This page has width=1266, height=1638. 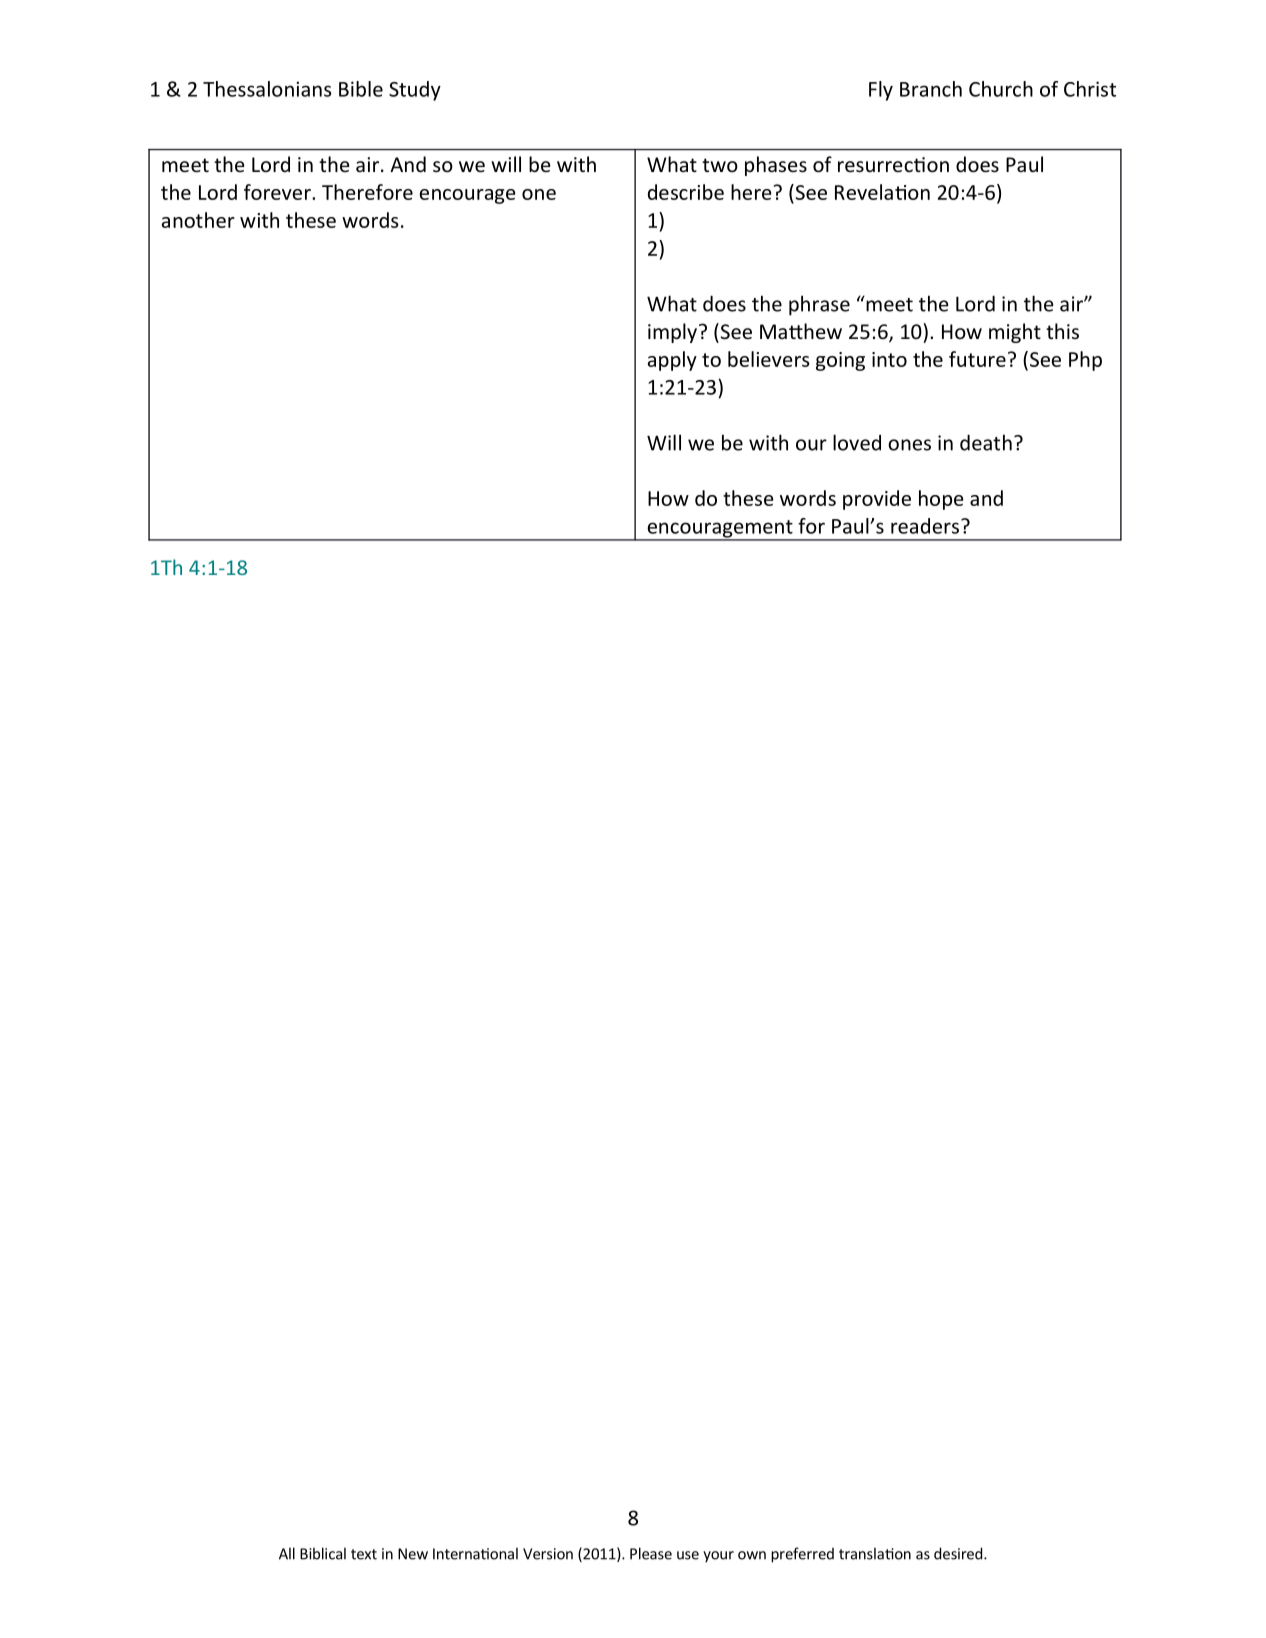 I want to click on apply, so click(x=672, y=361).
